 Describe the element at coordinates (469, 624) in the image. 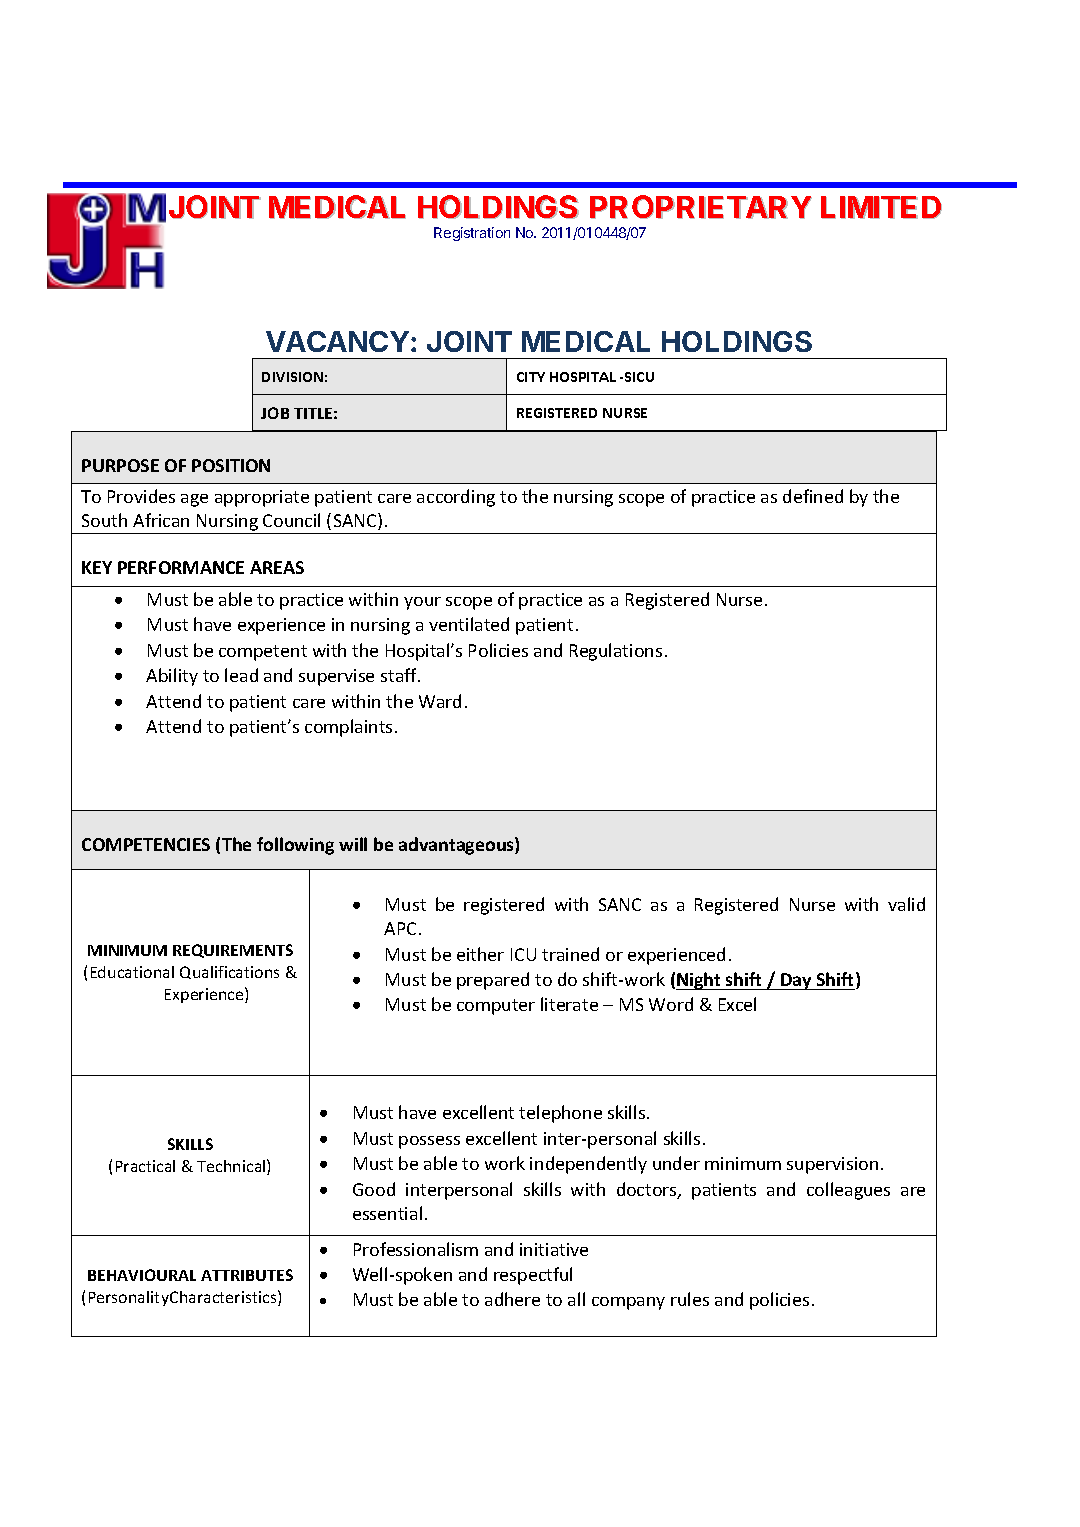

I see `ventilated` at that location.
